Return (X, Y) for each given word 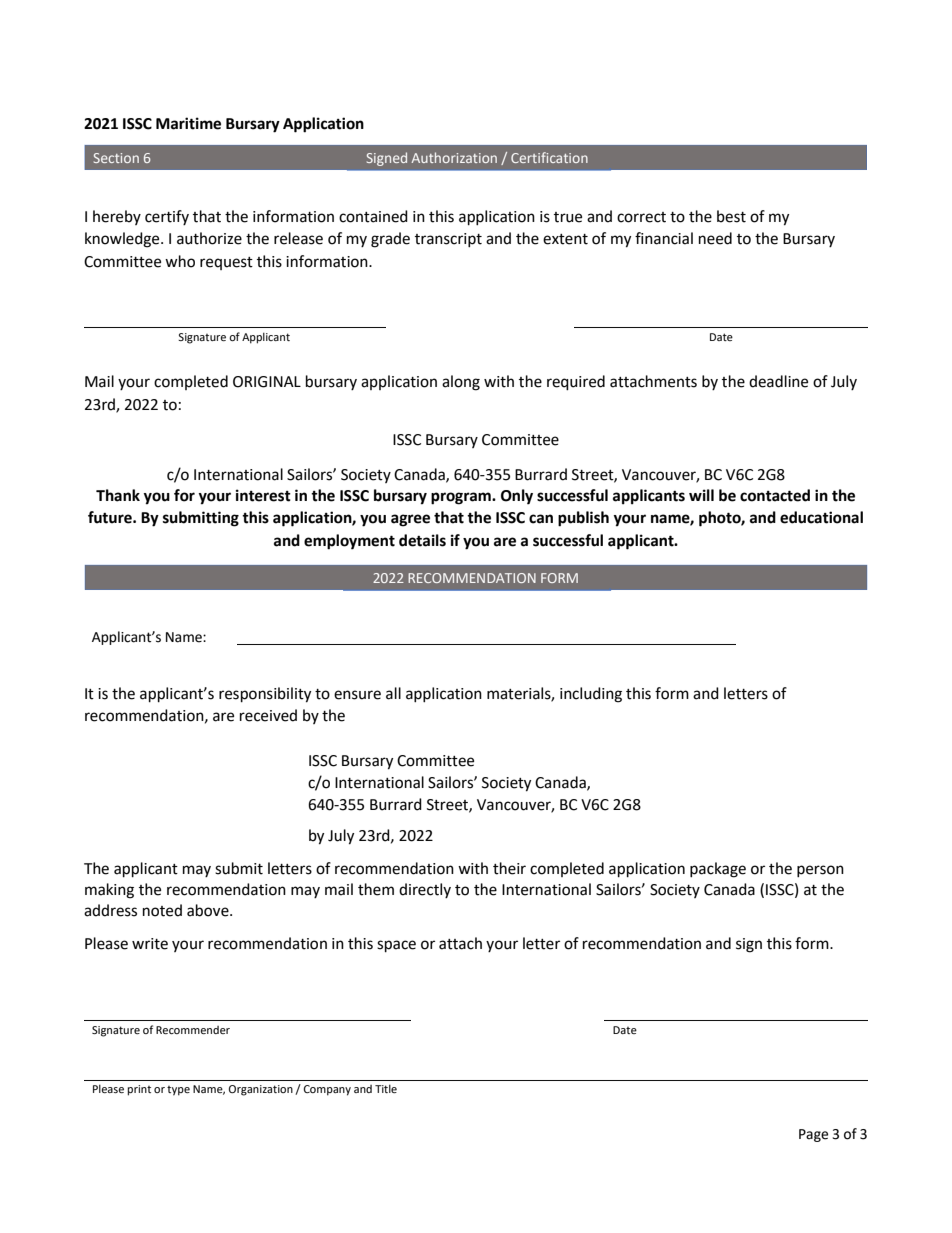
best (731, 216)
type (178, 1091)
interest (263, 495)
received (268, 715)
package (718, 870)
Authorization (454, 157)
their (509, 868)
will (701, 495)
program (462, 498)
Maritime (188, 123)
